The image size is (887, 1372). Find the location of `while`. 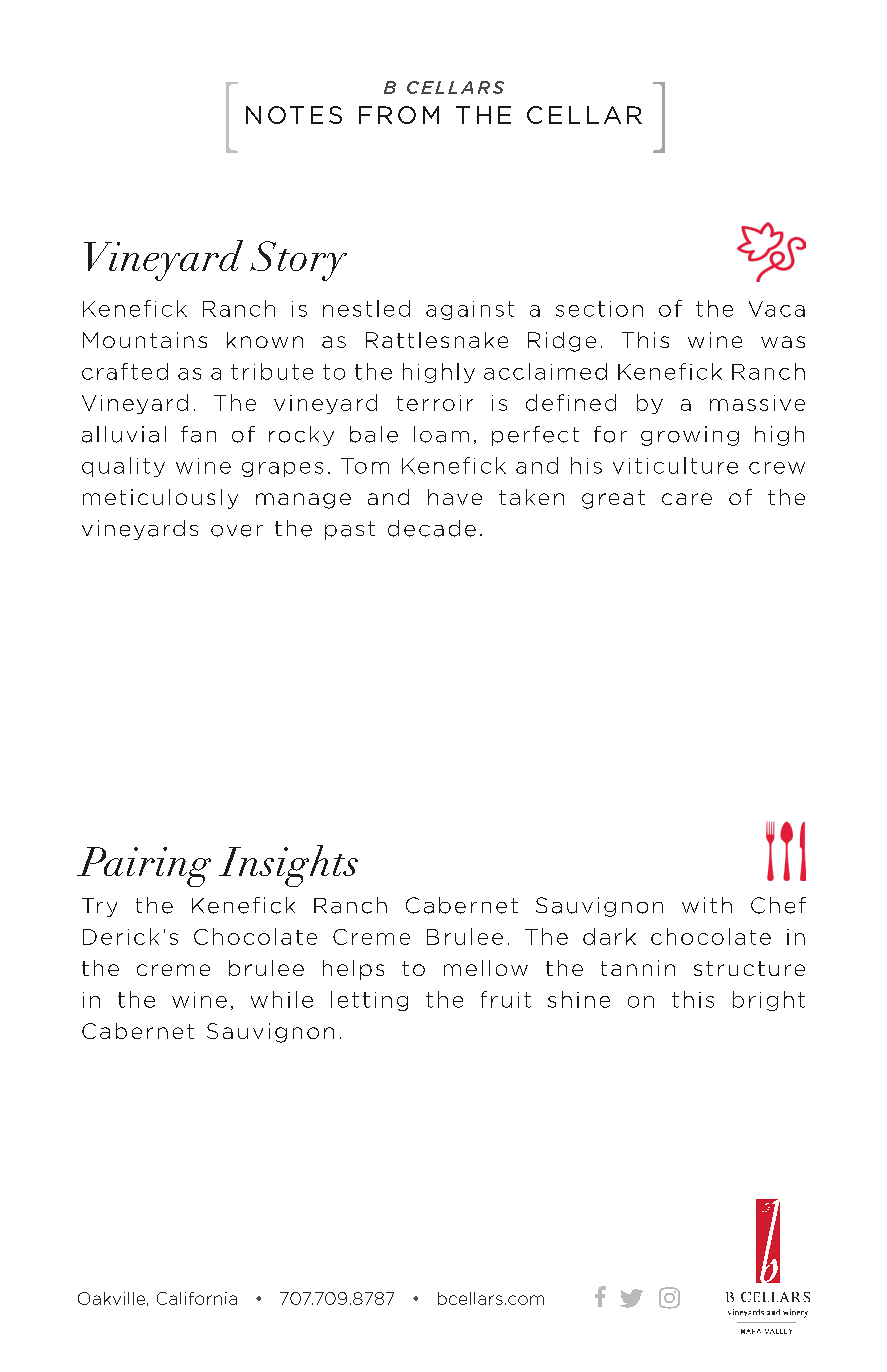

while is located at coordinates (282, 999).
